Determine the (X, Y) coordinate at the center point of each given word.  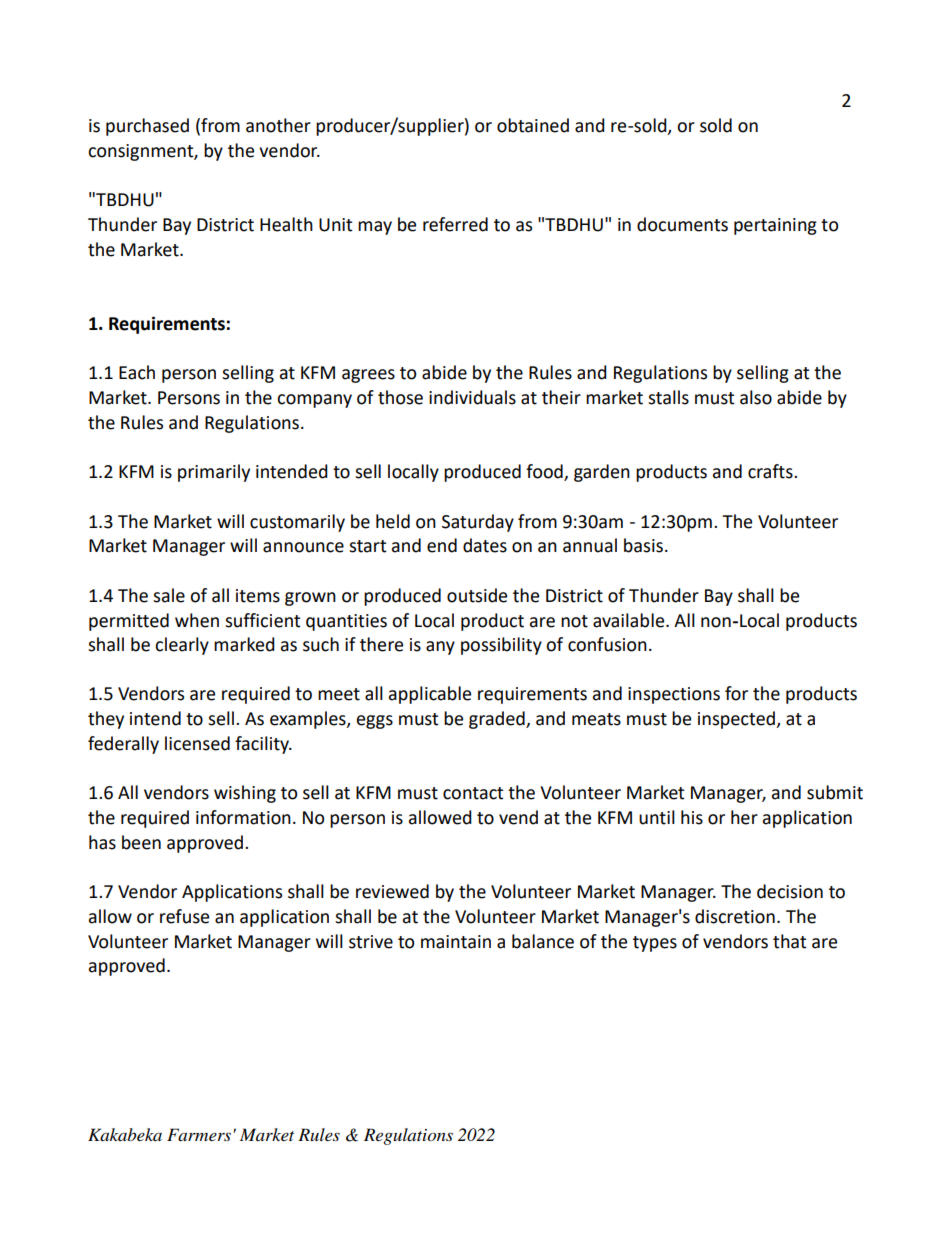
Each (137, 372)
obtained (533, 125)
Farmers (200, 1134)
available (630, 620)
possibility (501, 646)
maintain (456, 942)
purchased (147, 127)
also (756, 397)
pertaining (775, 226)
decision (790, 891)
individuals (472, 397)
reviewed (392, 891)
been (141, 842)
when (197, 620)
